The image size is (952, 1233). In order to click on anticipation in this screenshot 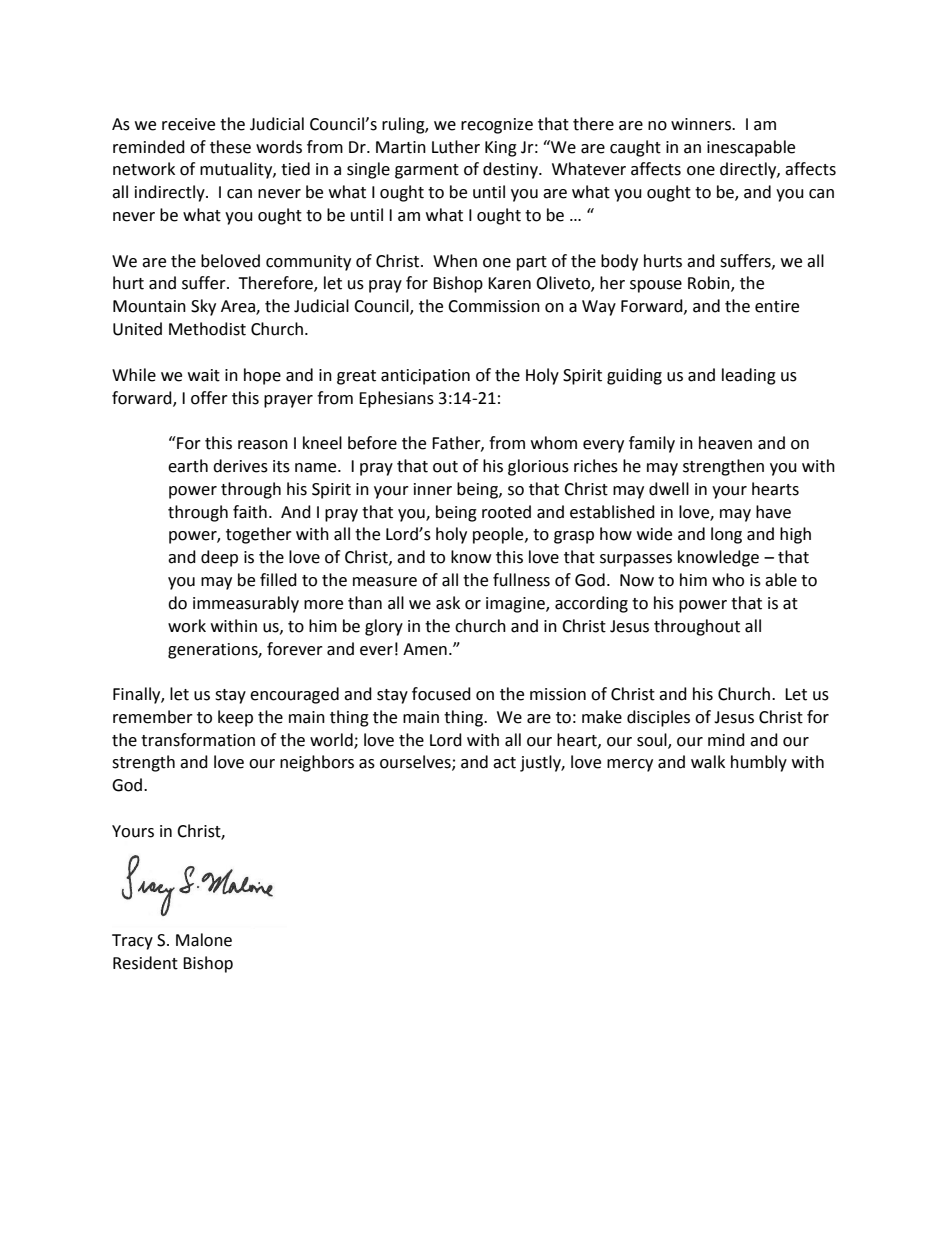, I will do `click(425, 377)`.
